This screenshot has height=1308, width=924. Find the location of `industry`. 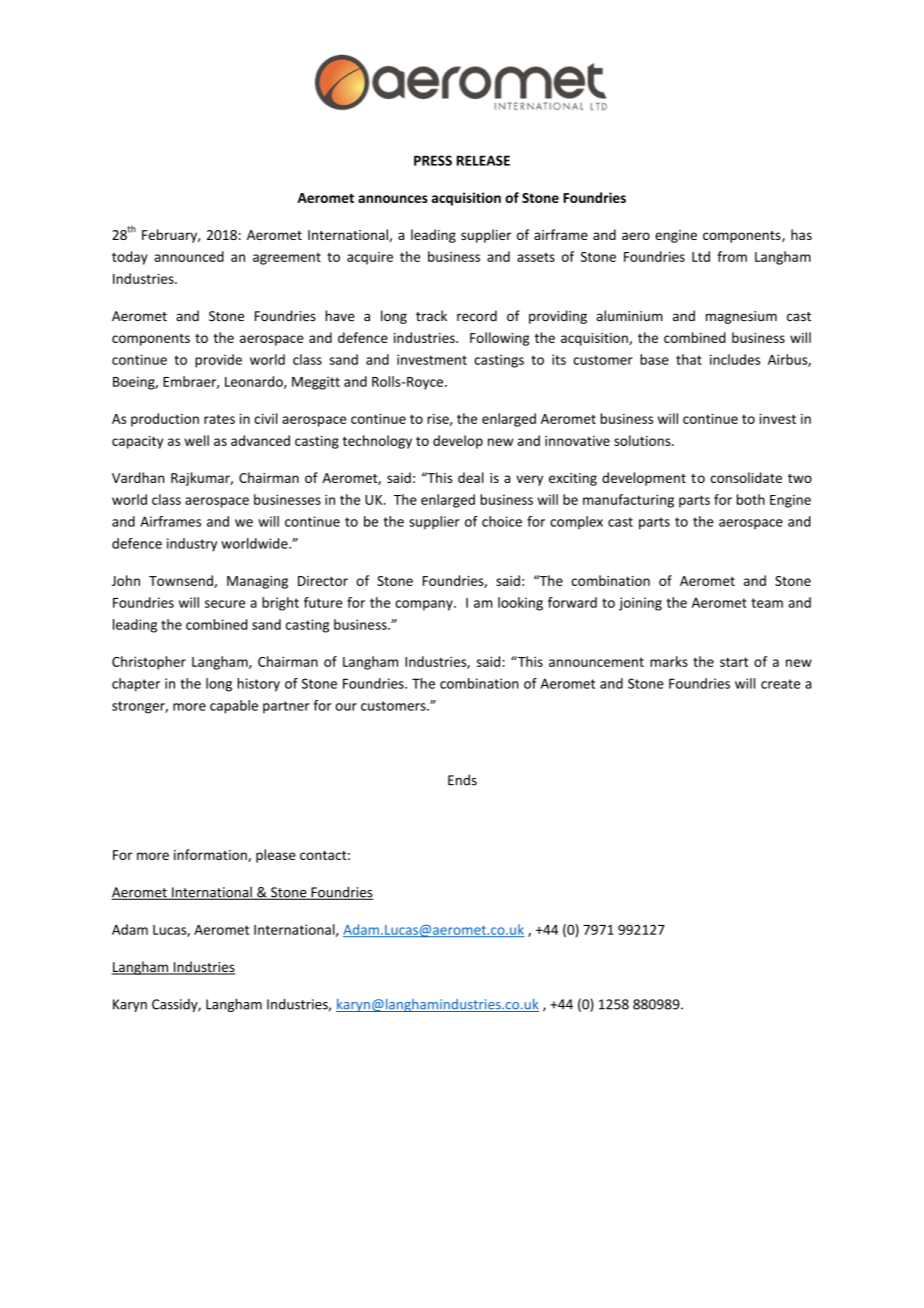

industry is located at coordinates (192, 545).
